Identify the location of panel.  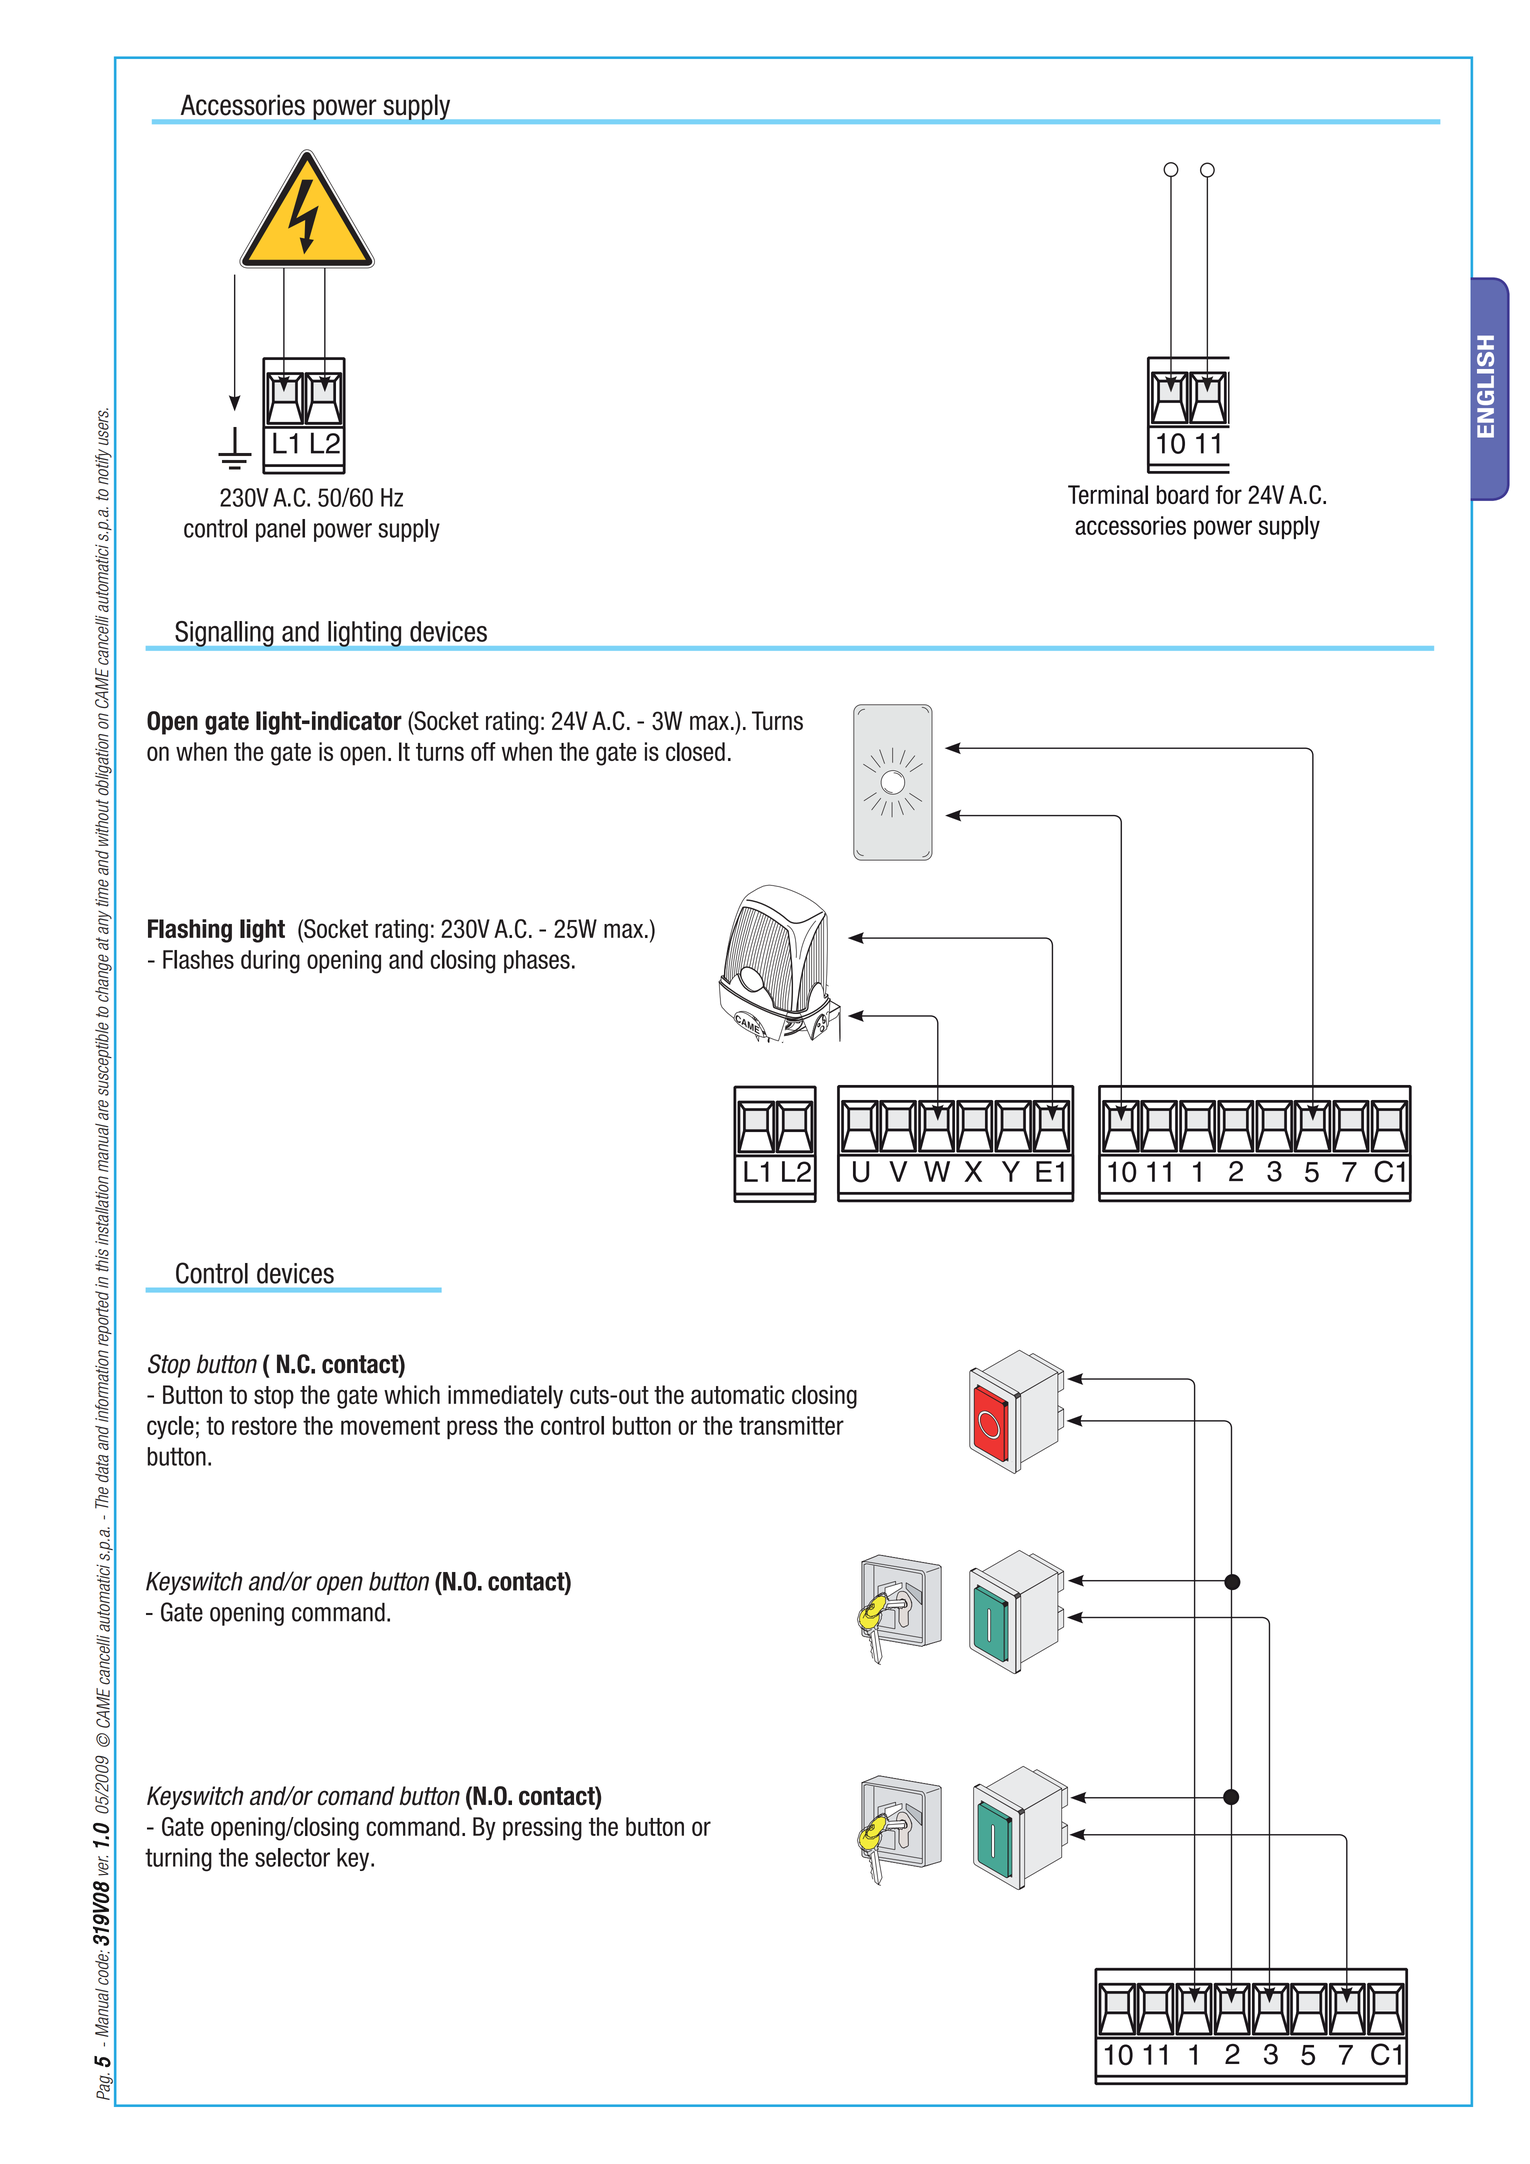
(280, 530).
